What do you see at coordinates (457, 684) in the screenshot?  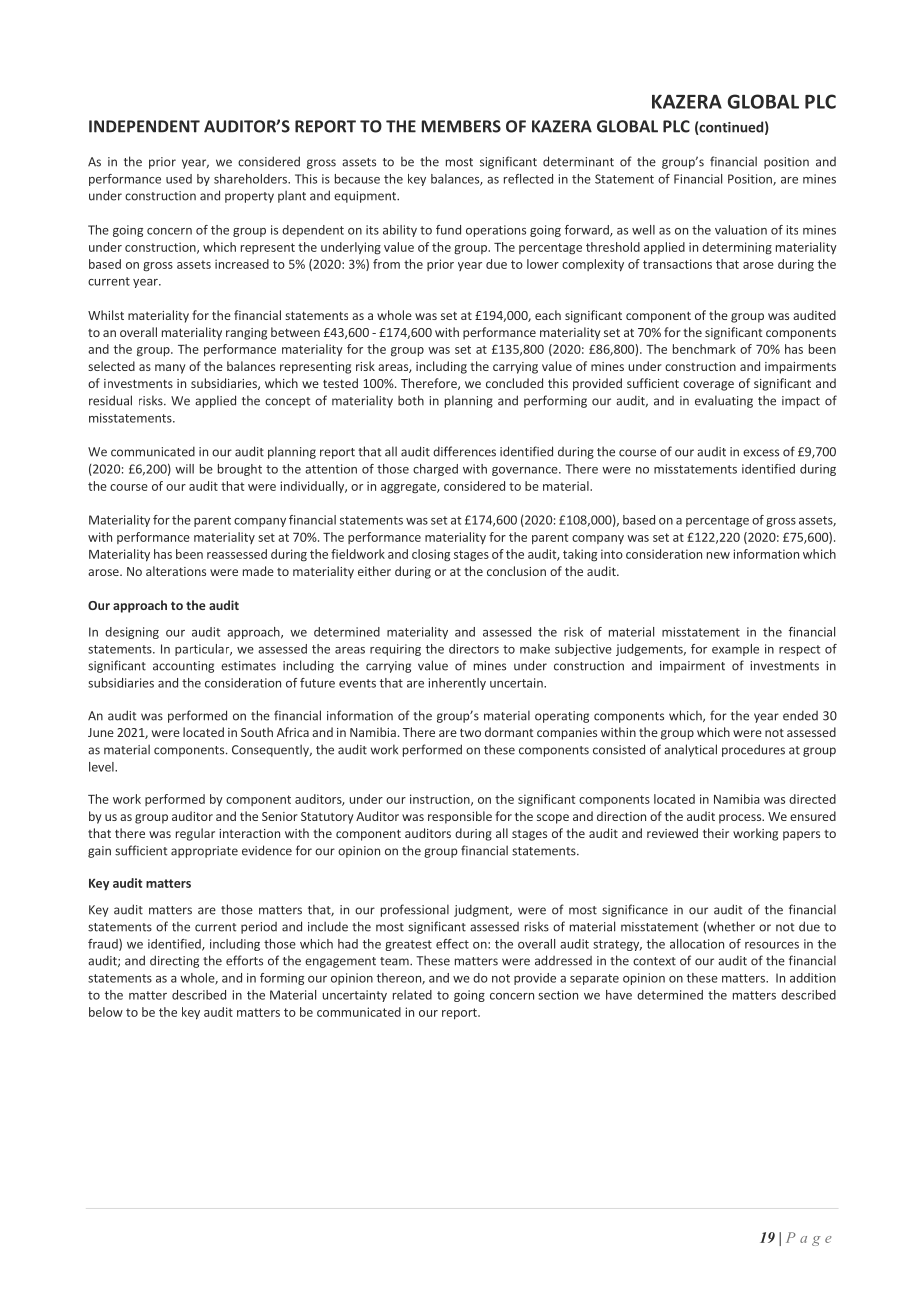 I see `inherently` at bounding box center [457, 684].
